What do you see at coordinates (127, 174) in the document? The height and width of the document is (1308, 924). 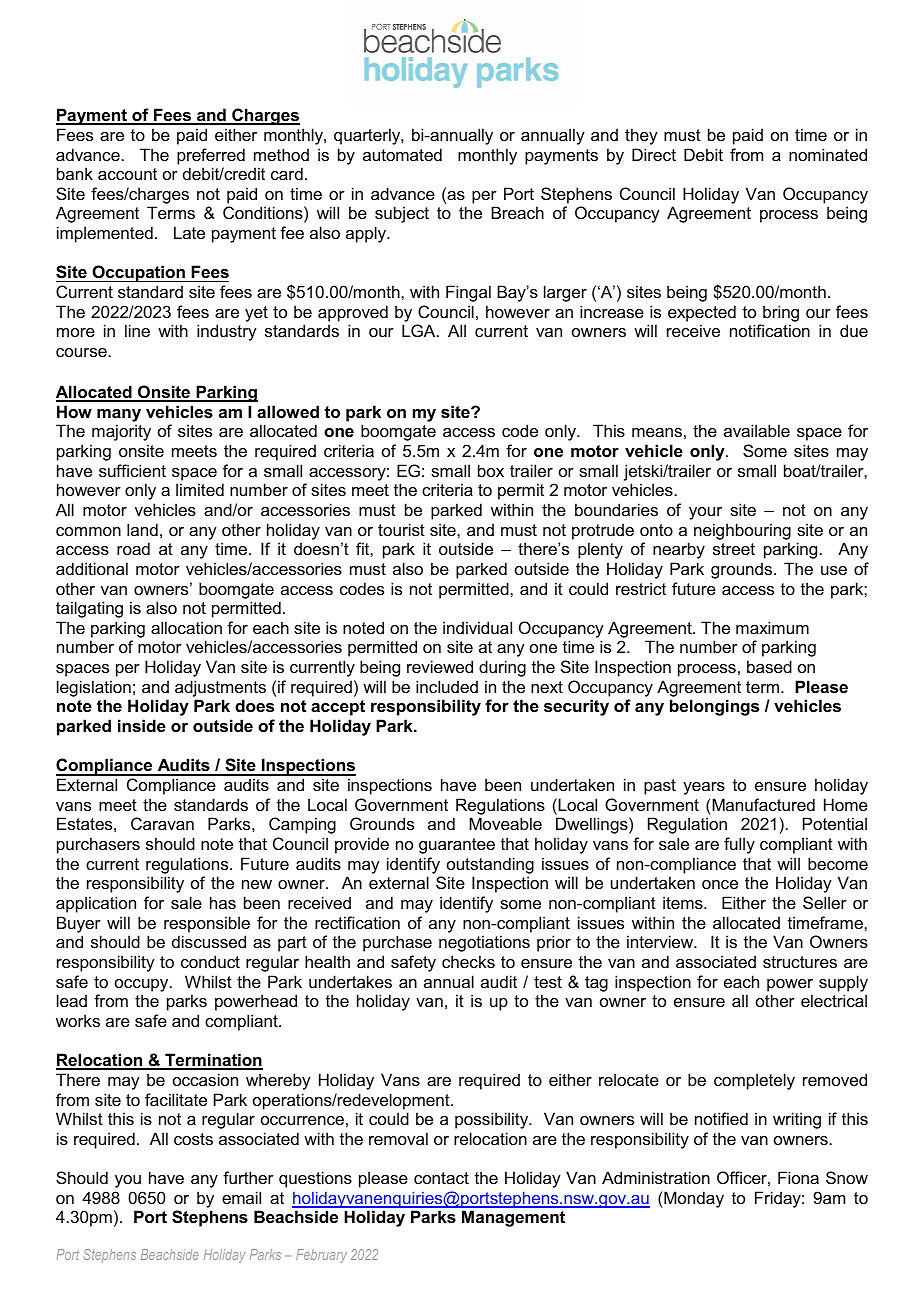 I see `account` at bounding box center [127, 174].
